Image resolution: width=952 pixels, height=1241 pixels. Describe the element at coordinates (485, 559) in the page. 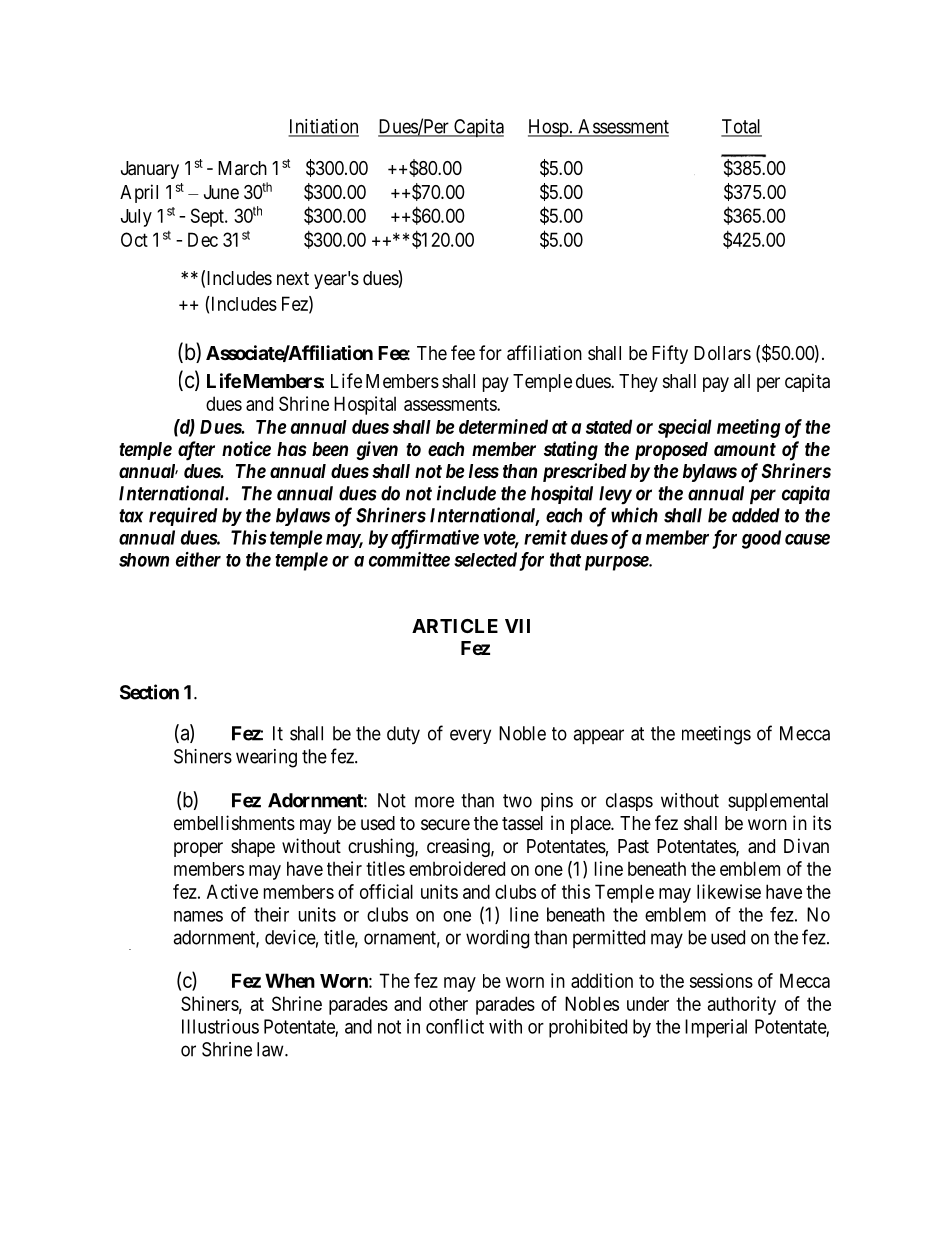

I see `selected` at that location.
